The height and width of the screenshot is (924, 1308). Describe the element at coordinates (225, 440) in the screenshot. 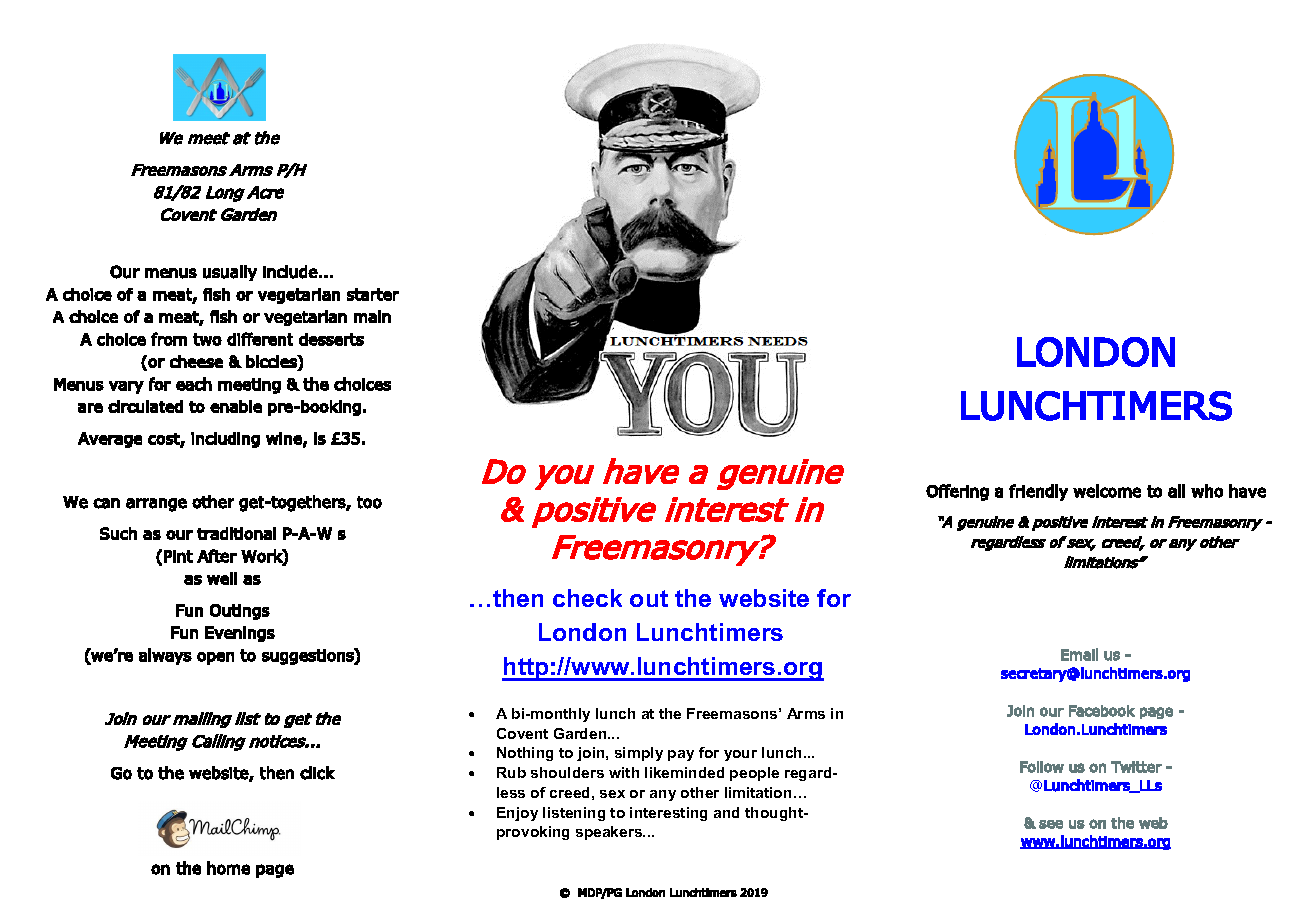

I see `including` at that location.
